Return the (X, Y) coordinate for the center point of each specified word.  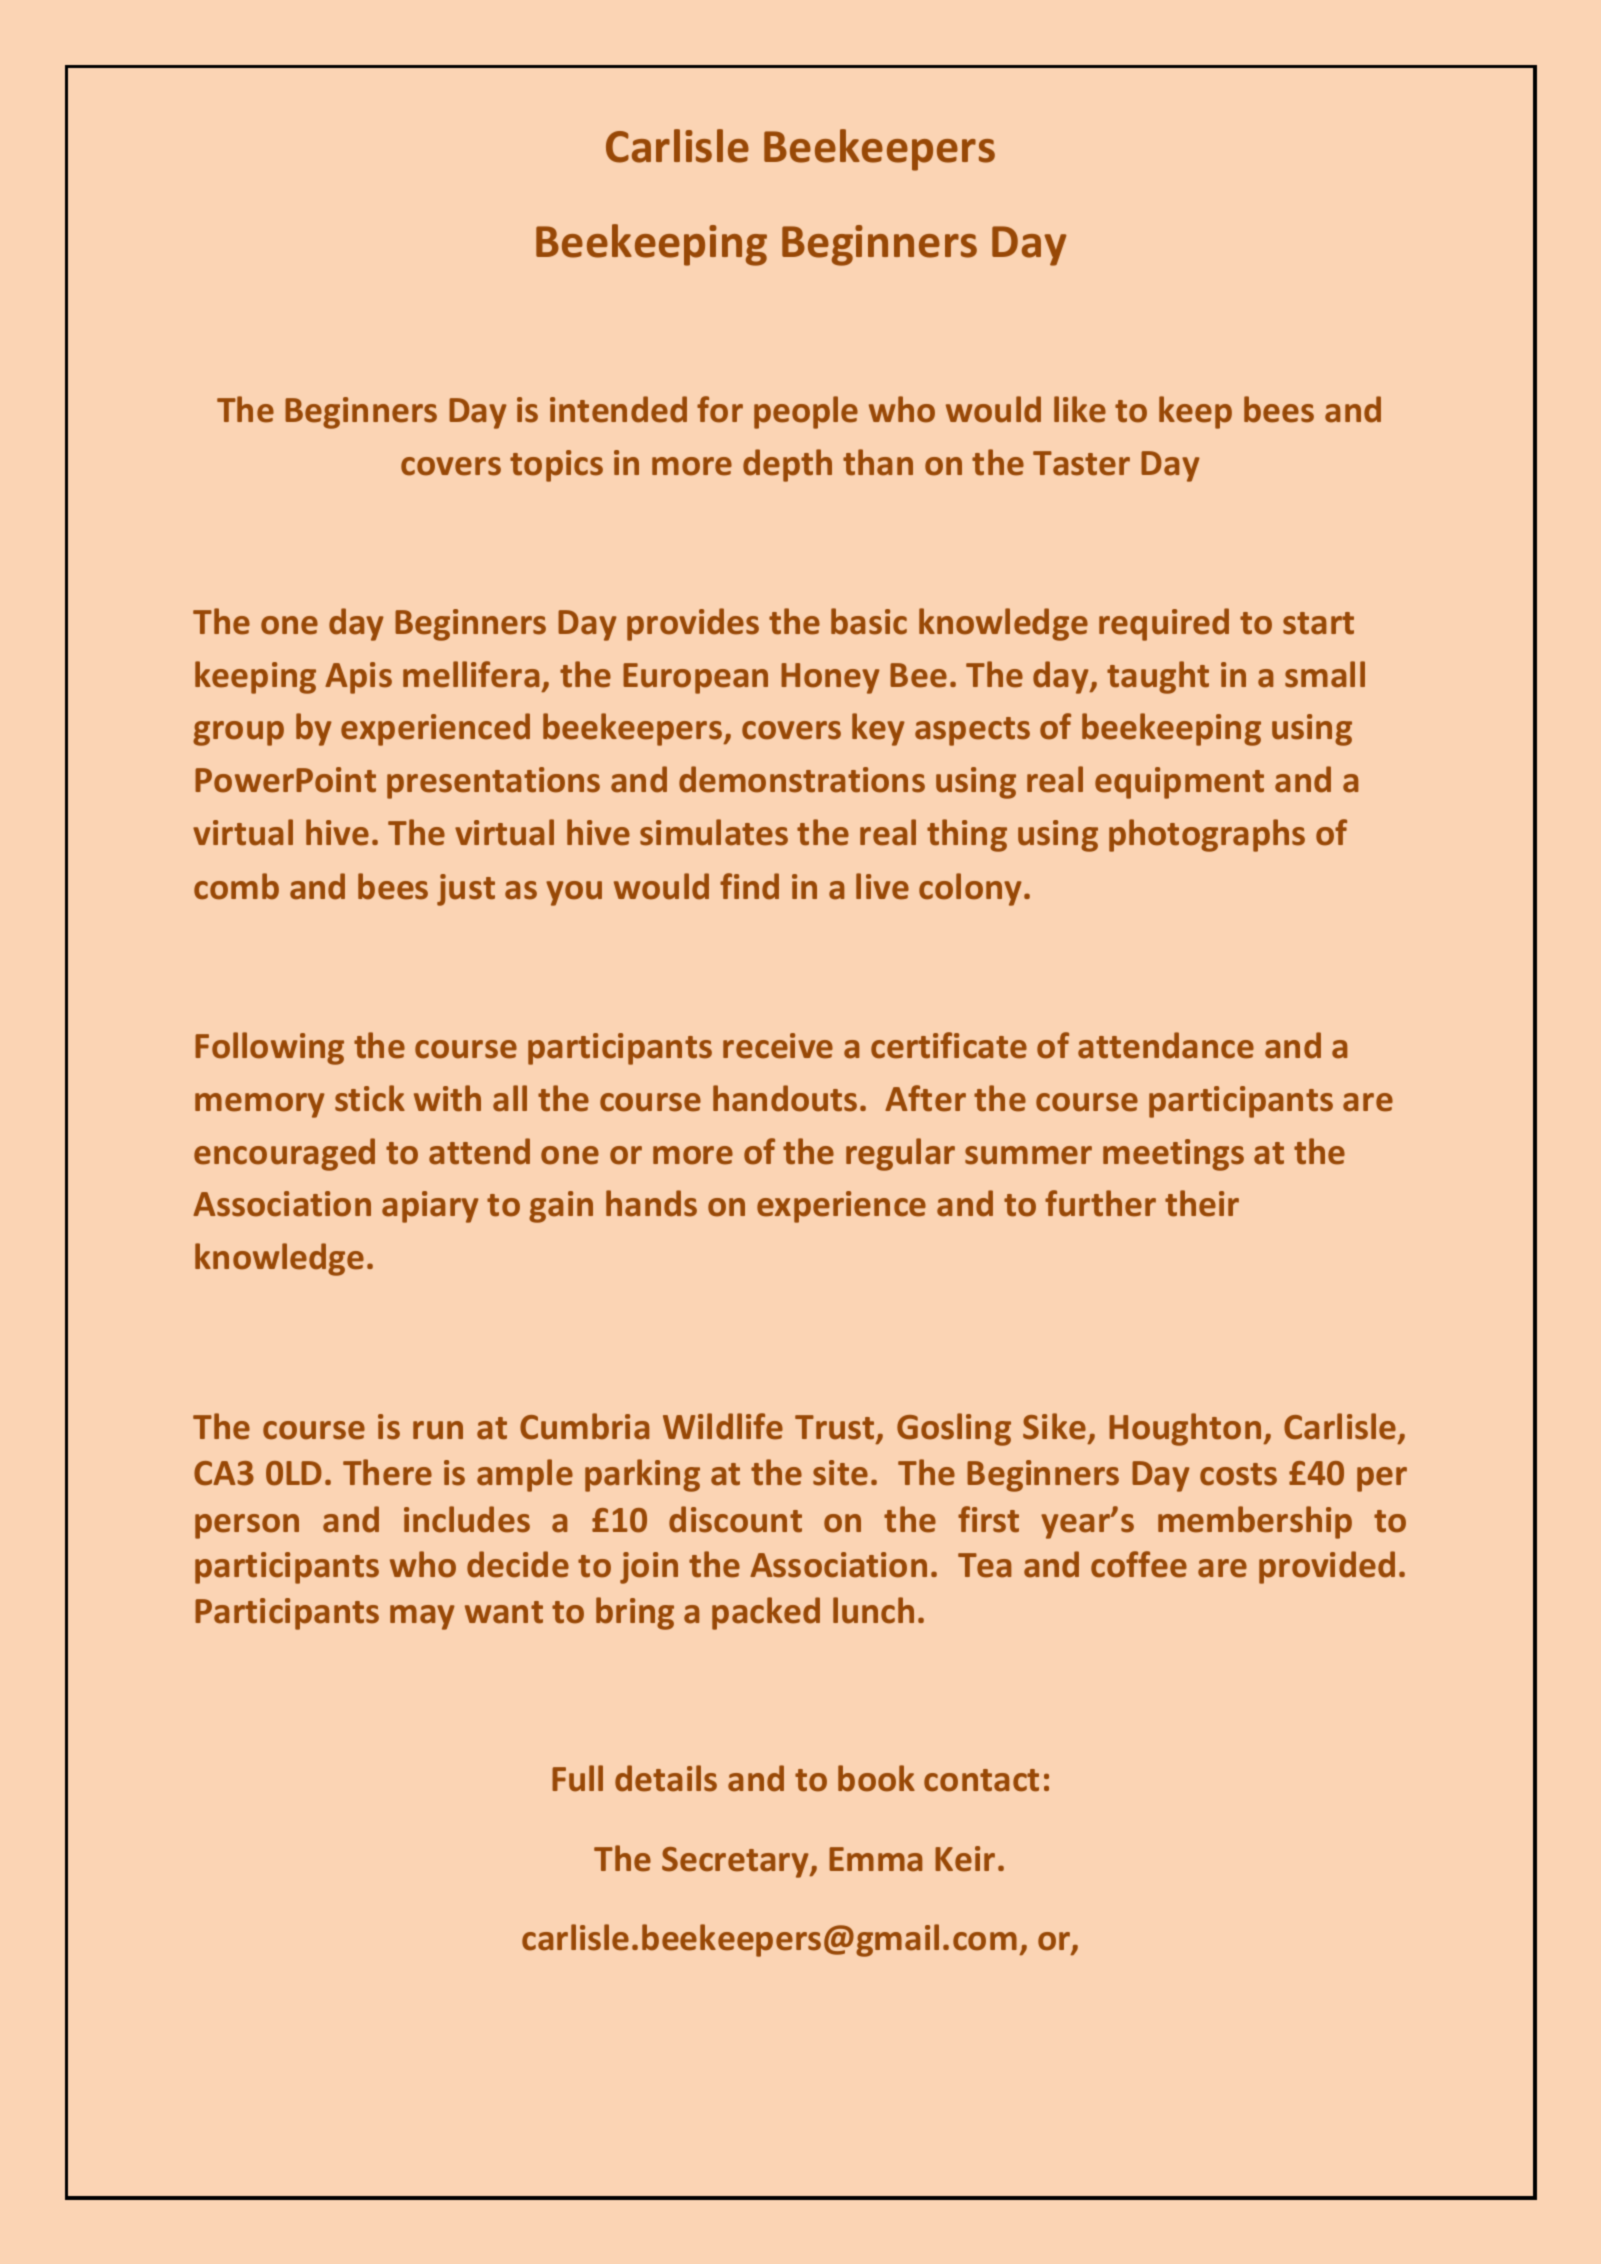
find (749, 886)
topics (556, 466)
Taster (1081, 463)
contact (981, 1780)
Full (577, 1778)
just (466, 890)
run (438, 1430)
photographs (1207, 835)
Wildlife (723, 1426)
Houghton (1186, 1429)
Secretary (736, 1862)
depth (787, 465)
